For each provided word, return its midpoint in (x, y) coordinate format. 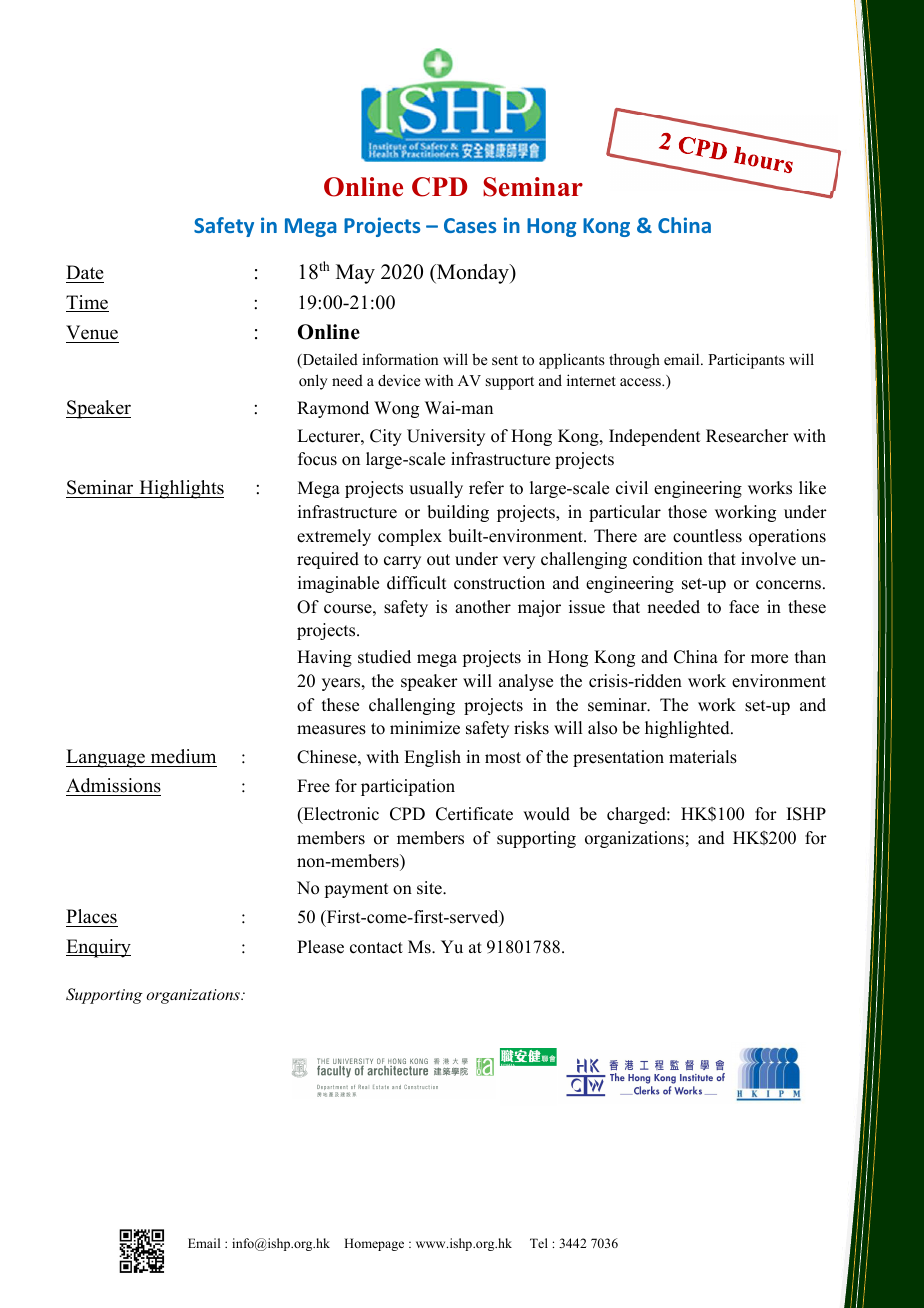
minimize (425, 728)
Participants (746, 361)
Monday (473, 274)
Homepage (374, 1244)
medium (183, 756)
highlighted (688, 729)
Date (85, 272)
